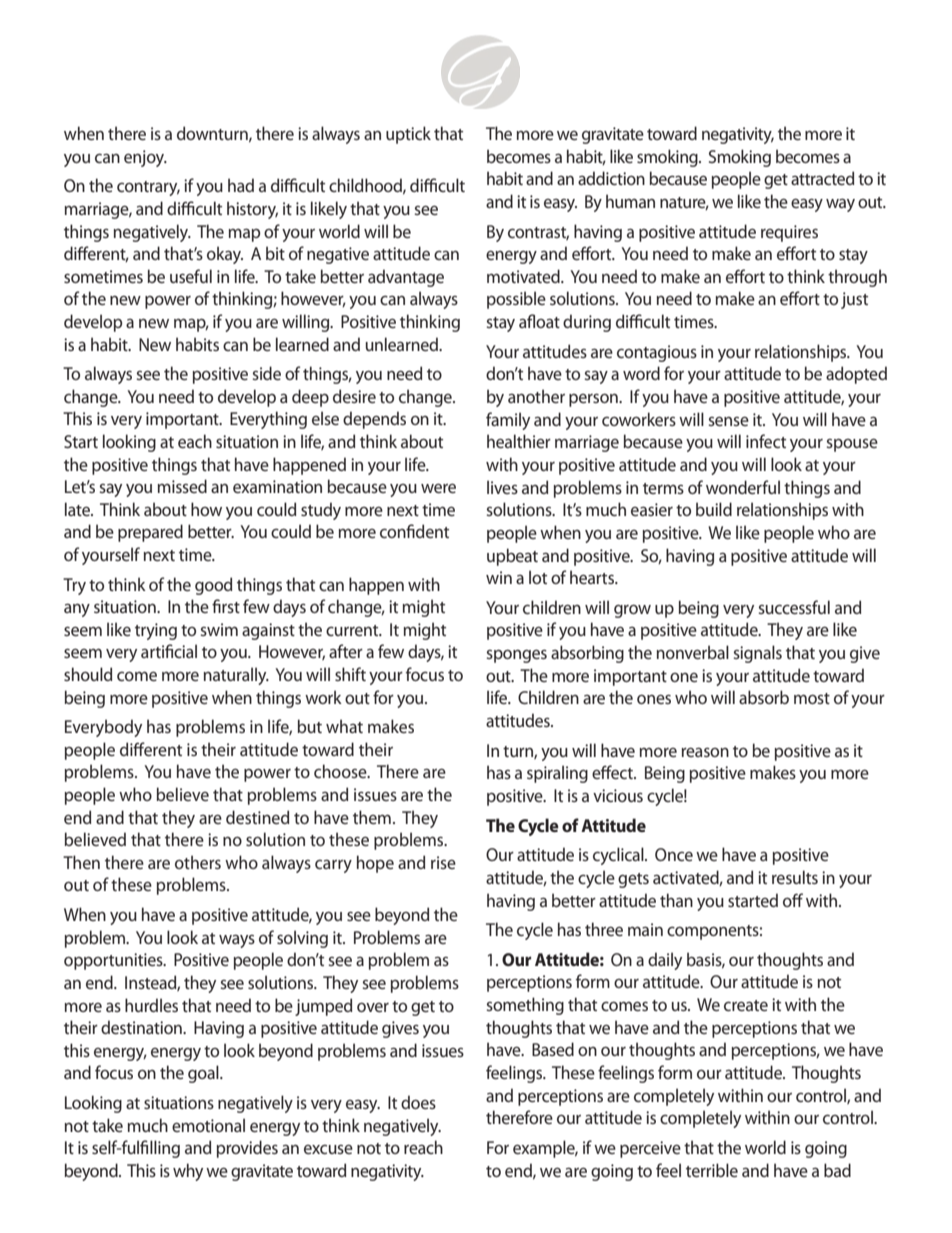 The height and width of the document is (1233, 952). Describe the element at coordinates (757, 654) in the document. I see `signals` at that location.
